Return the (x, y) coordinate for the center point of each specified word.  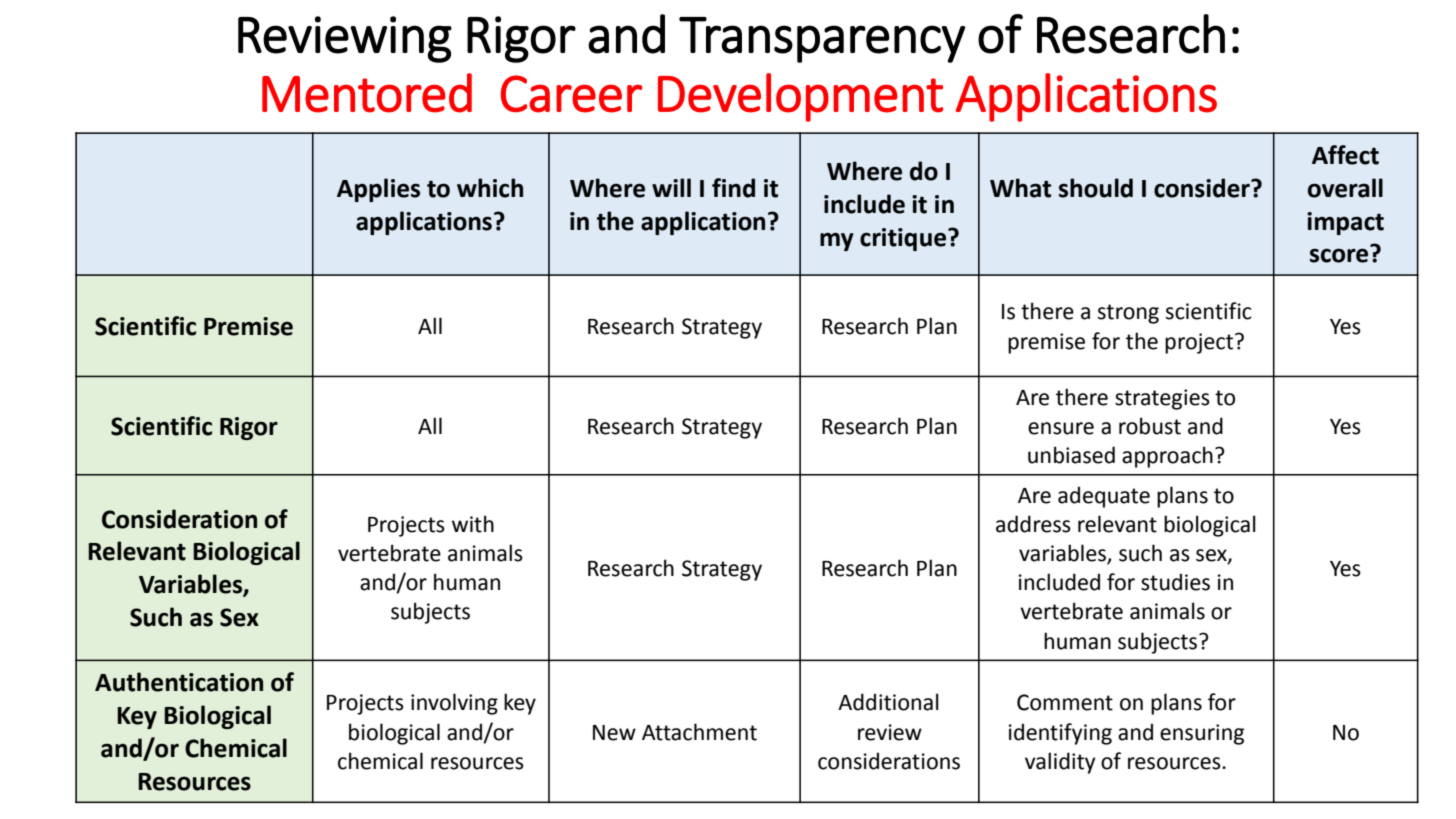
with (473, 524)
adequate (1104, 497)
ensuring (1202, 734)
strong (1128, 314)
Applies (378, 190)
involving (454, 704)
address (1033, 524)
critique (904, 239)
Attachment (699, 732)
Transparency (822, 40)
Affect (1345, 155)
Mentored (367, 93)
